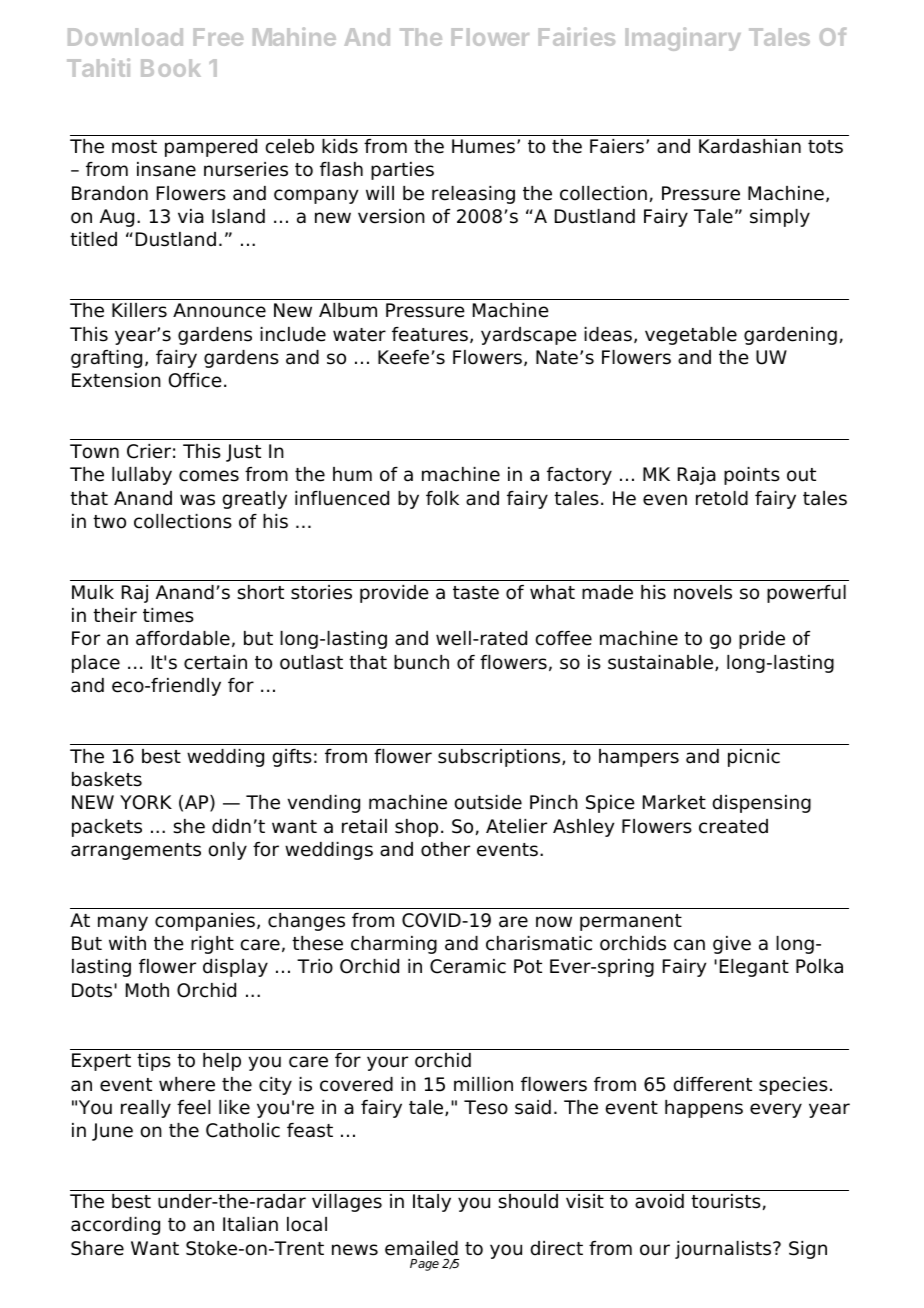 The height and width of the page is (1308, 924). What do you see at coordinates (577, 36) in the page?
I see `Fairies` at bounding box center [577, 36].
